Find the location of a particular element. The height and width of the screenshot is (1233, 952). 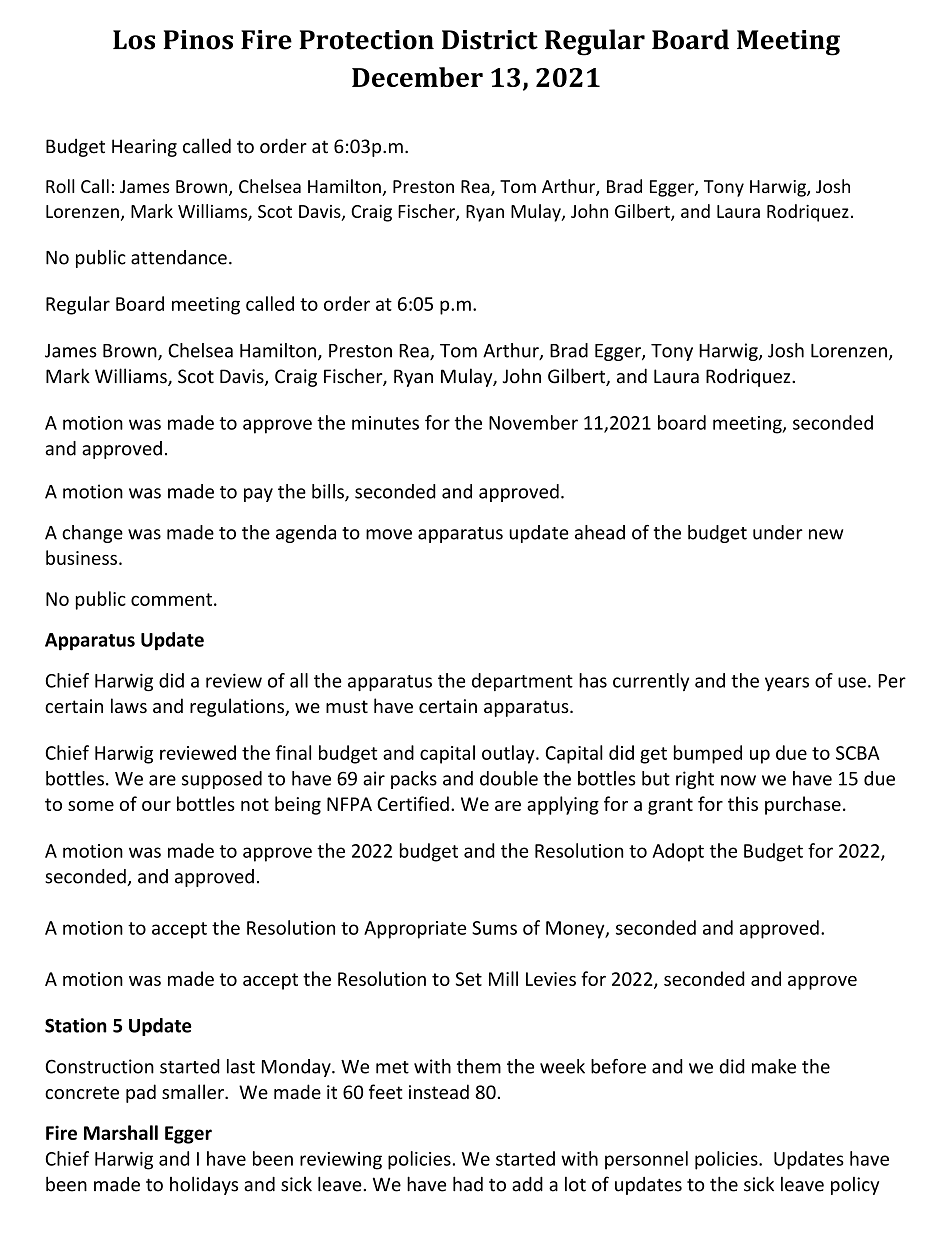

minutes is located at coordinates (385, 423).
